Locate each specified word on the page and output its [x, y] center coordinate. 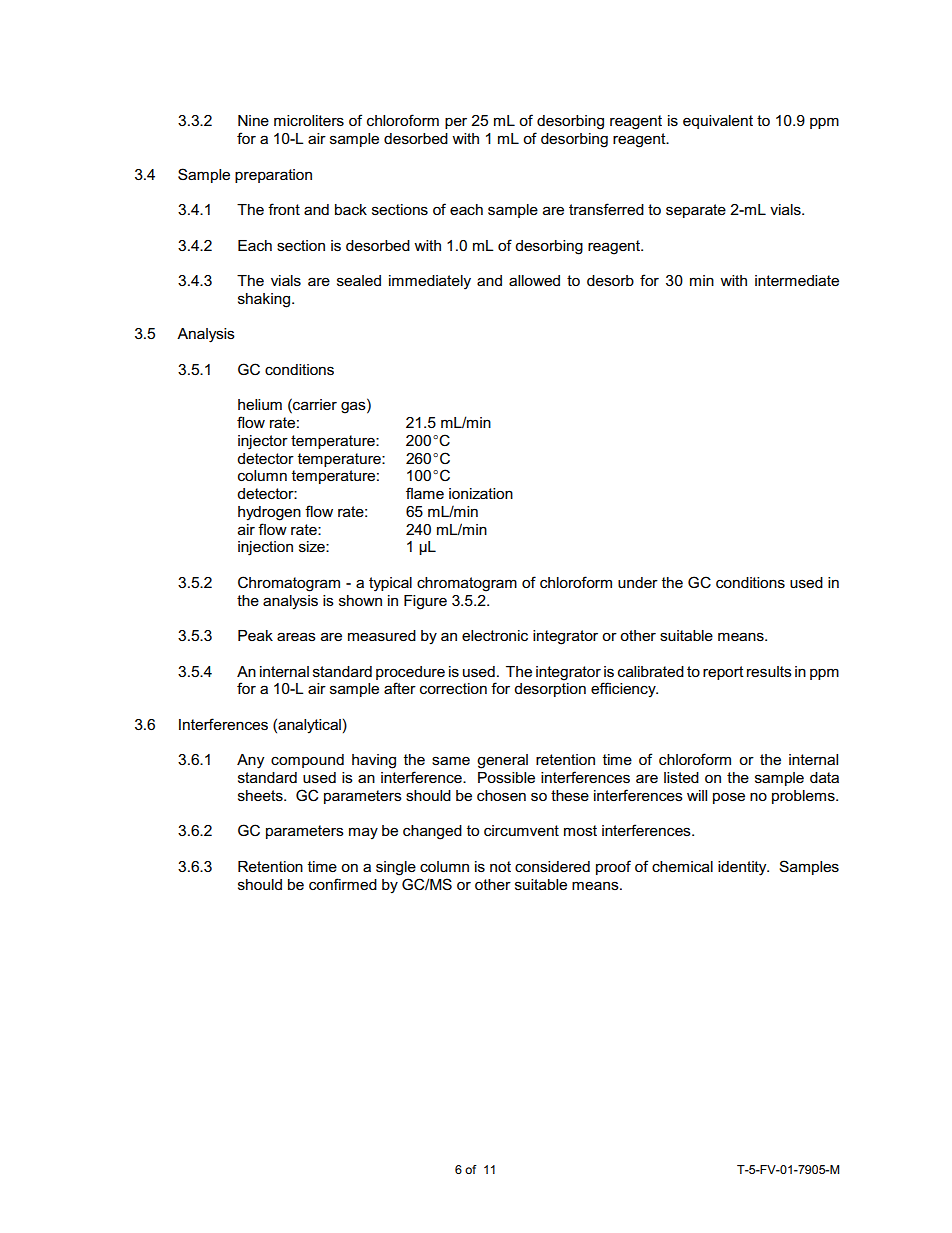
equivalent [718, 122]
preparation [273, 176]
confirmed [343, 884]
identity [743, 868]
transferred [606, 209]
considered [552, 866]
